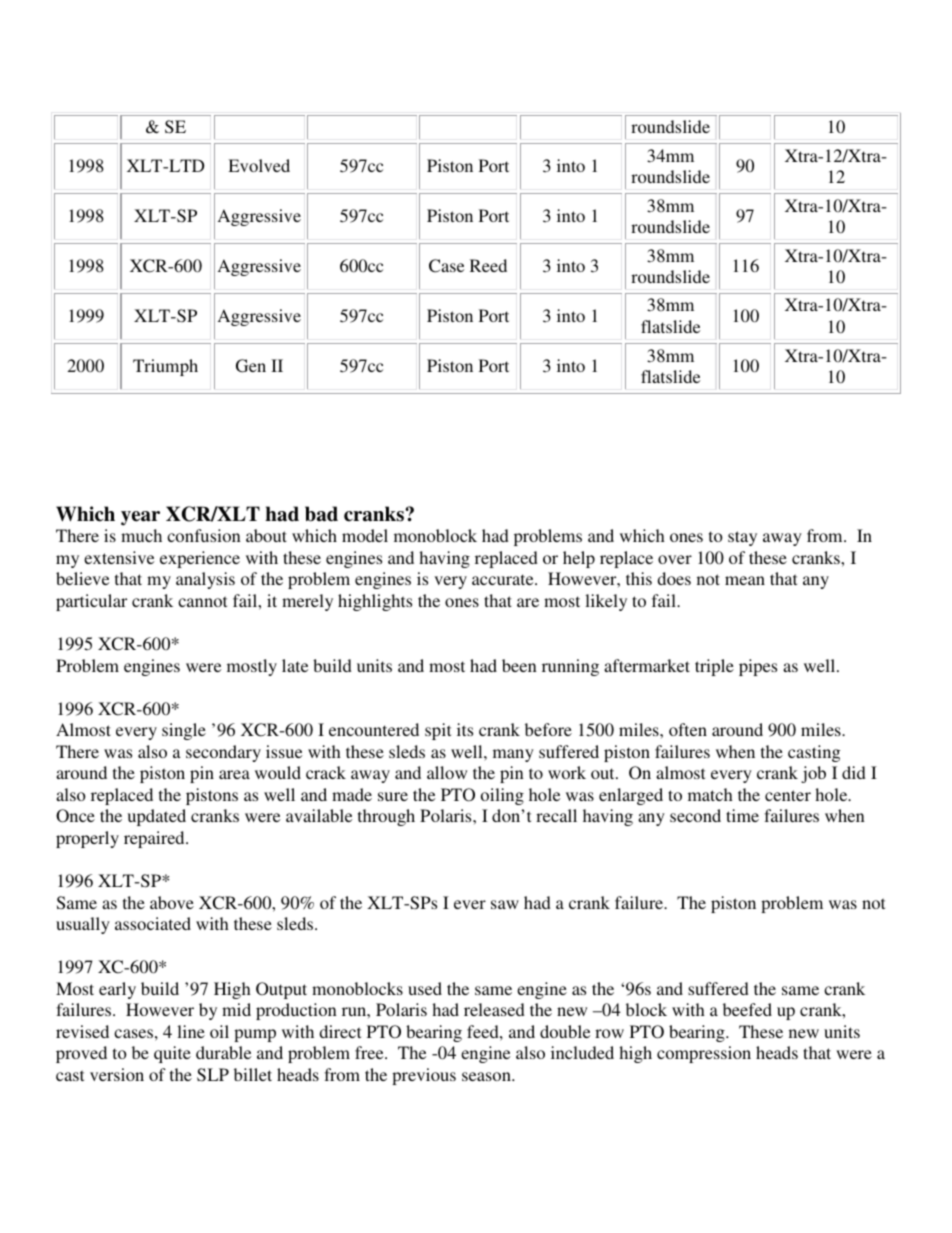  What do you see at coordinates (172, 1054) in the screenshot?
I see `quite` at bounding box center [172, 1054].
